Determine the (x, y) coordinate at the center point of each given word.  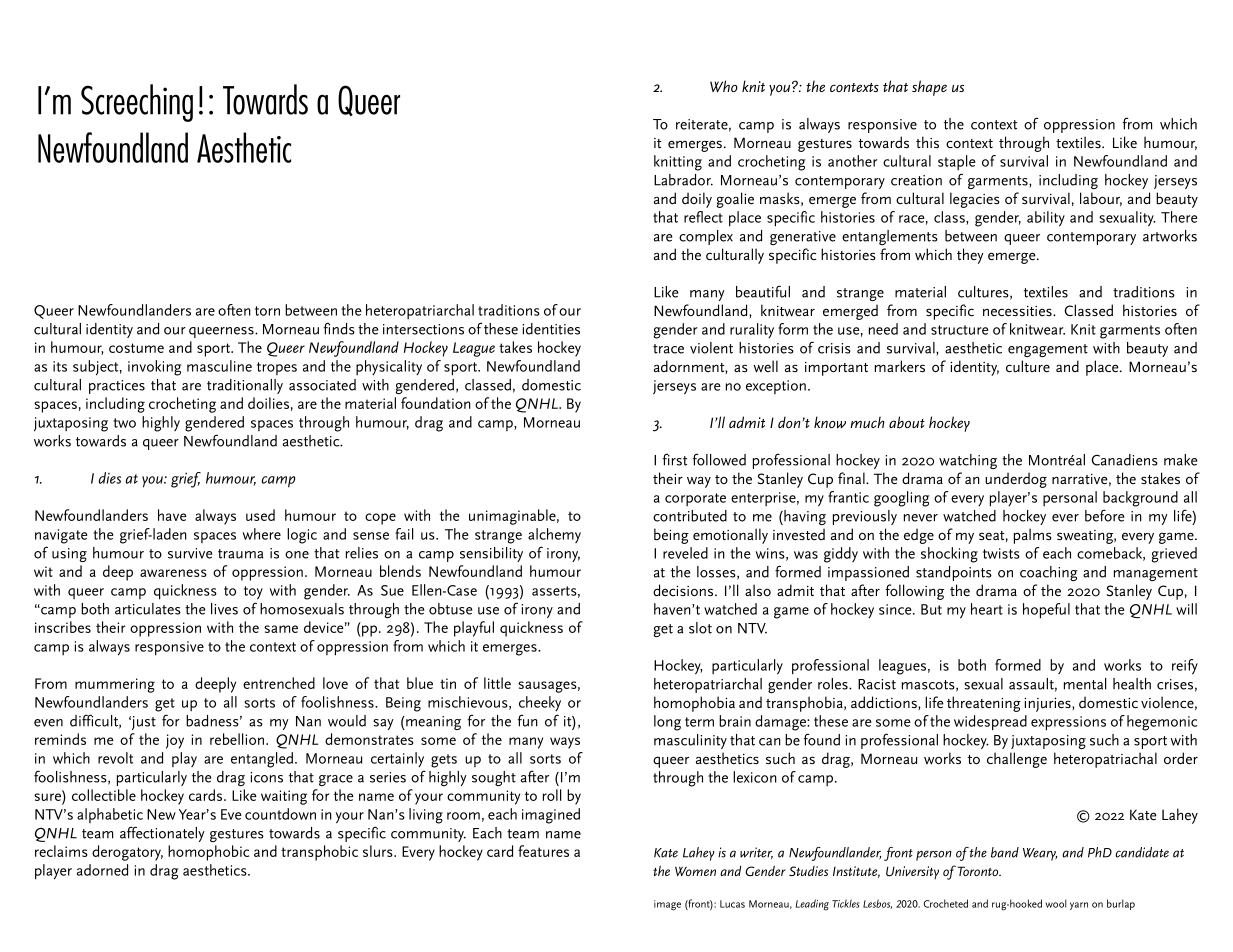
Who (724, 86)
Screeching (137, 103)
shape (929, 88)
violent (711, 348)
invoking (154, 368)
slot (700, 628)
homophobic (208, 853)
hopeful (1046, 611)
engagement (1048, 350)
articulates (148, 609)
